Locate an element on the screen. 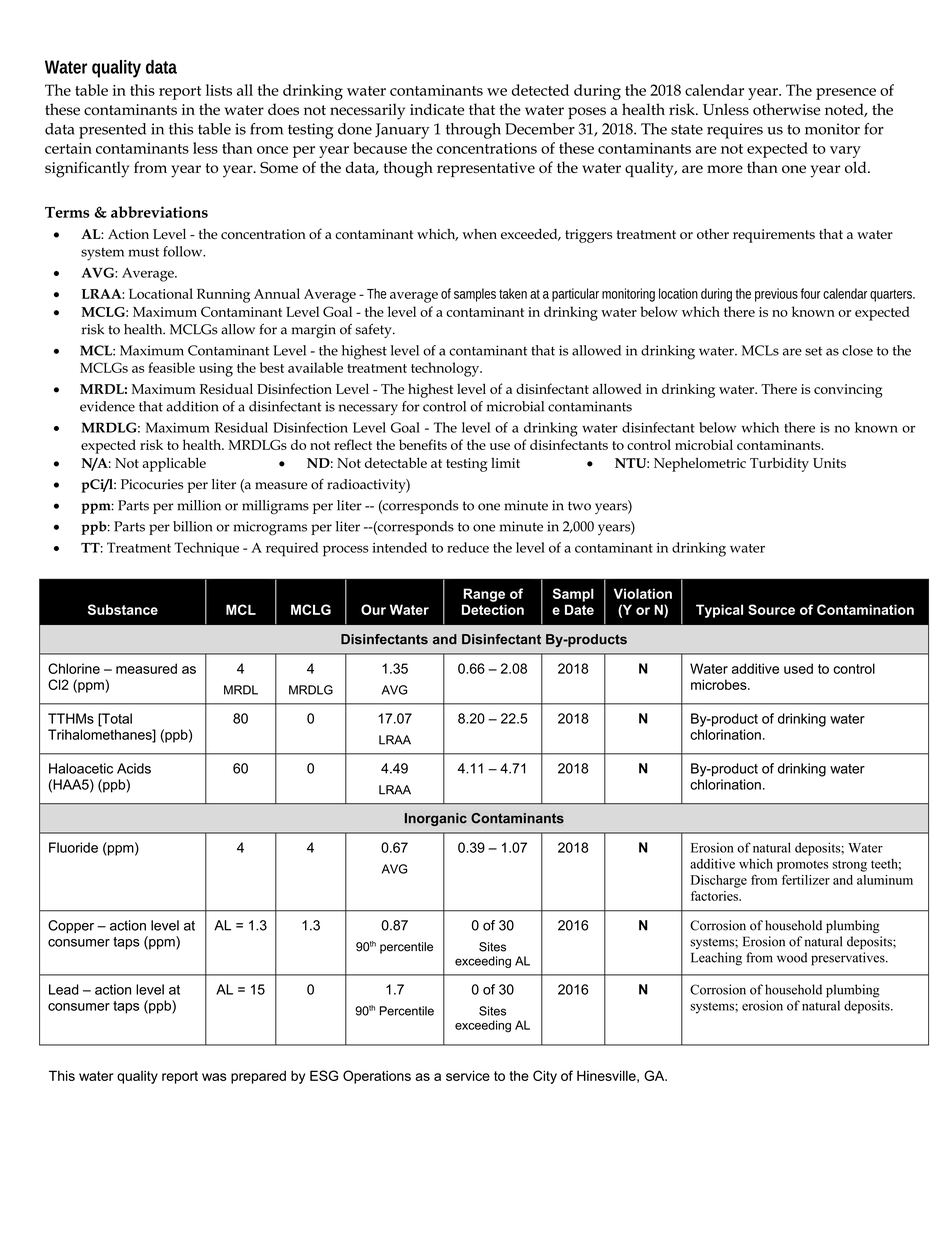 The width and height of the screenshot is (952, 1233). Substance is located at coordinates (123, 609).
